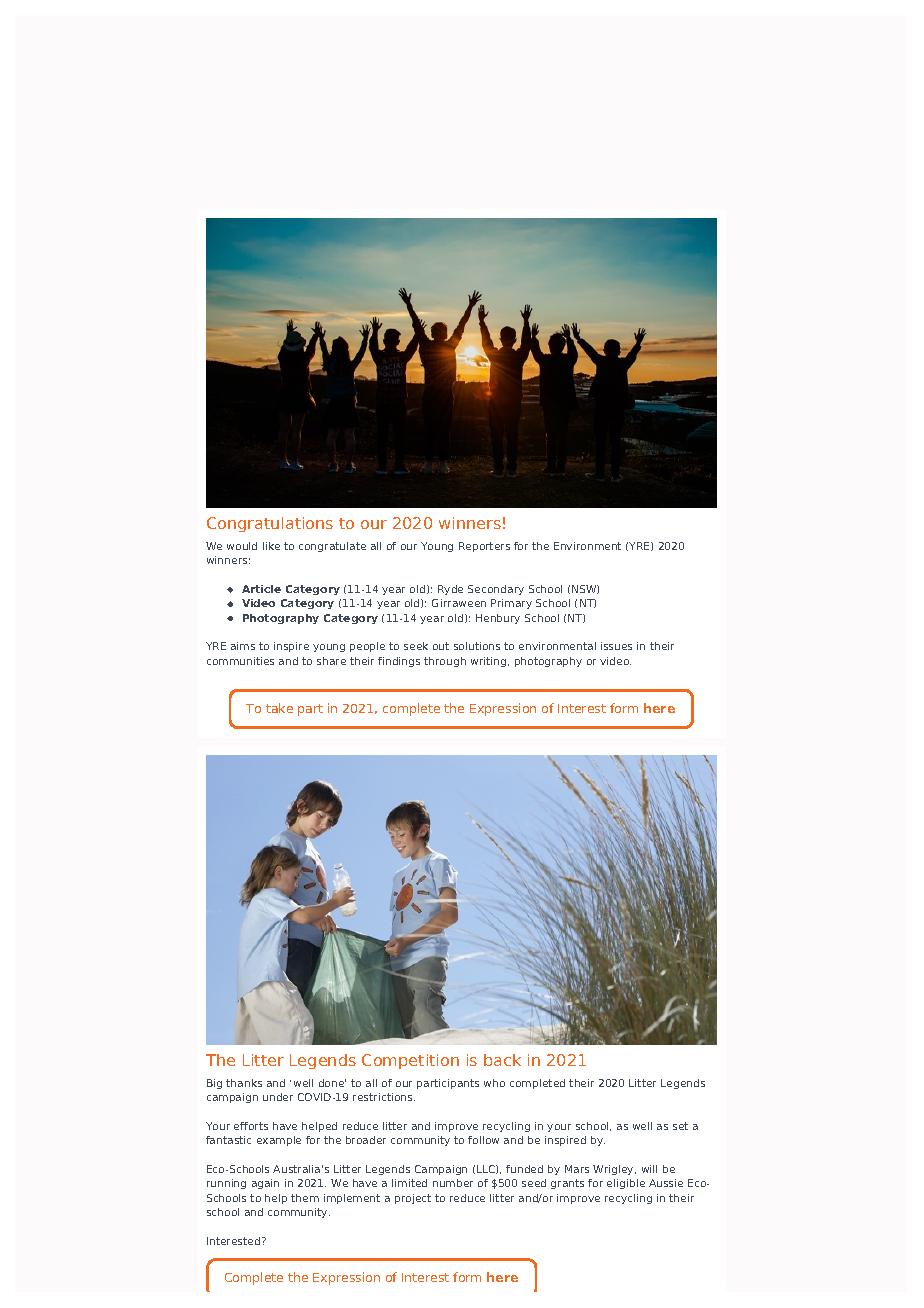 The image size is (924, 1308). Describe the element at coordinates (410, 1061) in the page. I see `Competition` at that location.
